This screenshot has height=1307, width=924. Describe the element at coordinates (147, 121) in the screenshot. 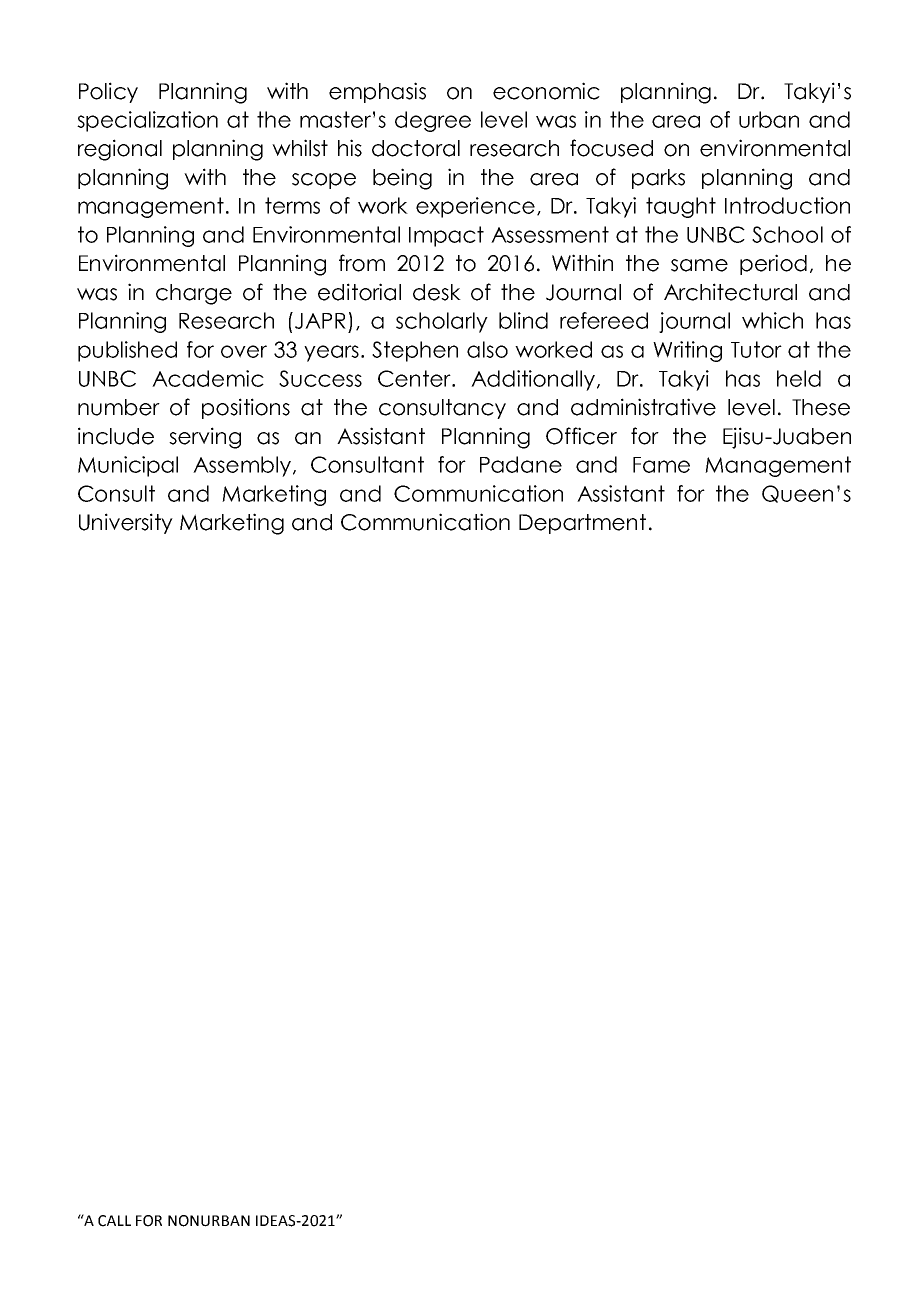

I see `specialization` at that location.
